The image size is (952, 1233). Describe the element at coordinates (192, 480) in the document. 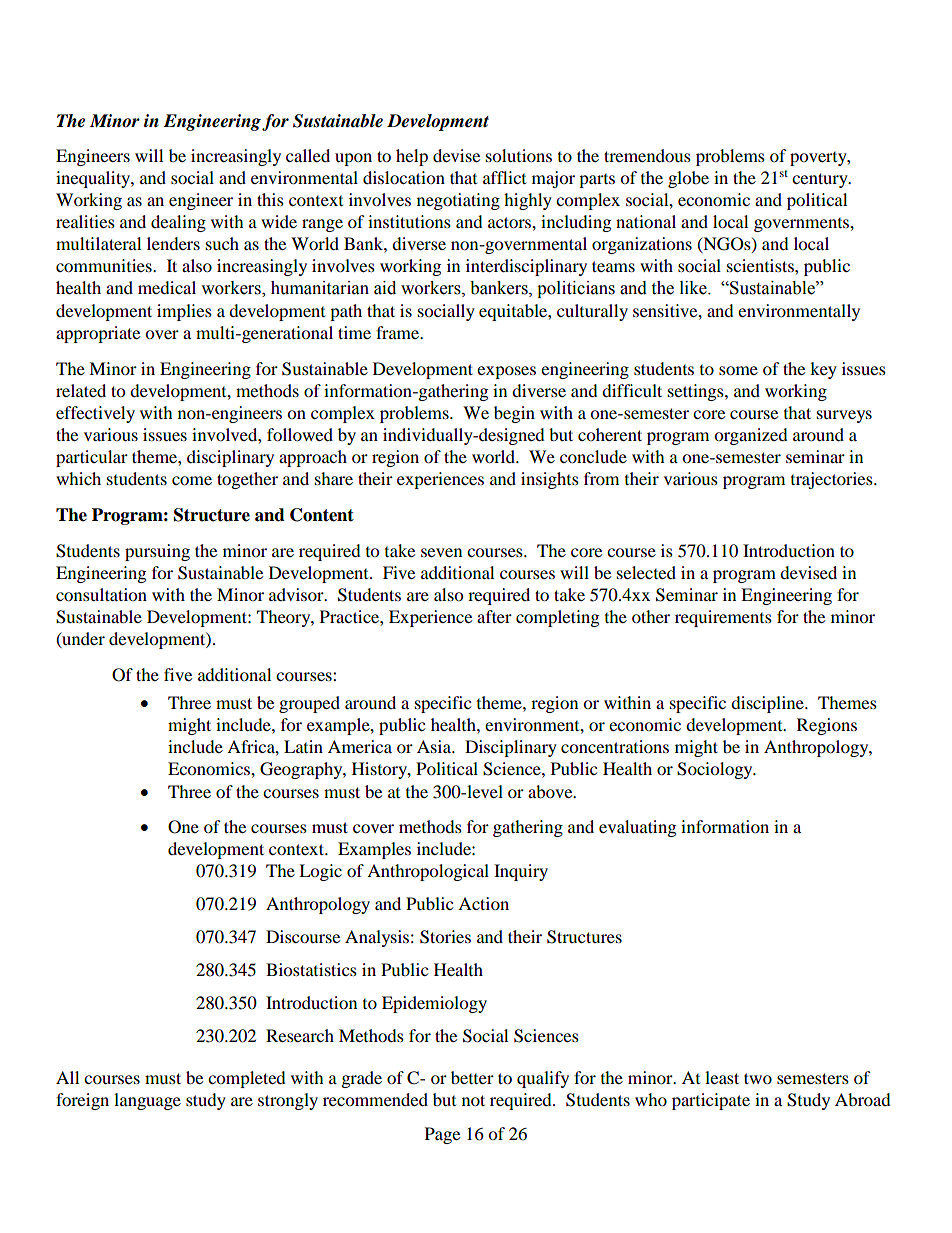

I see `come` at that location.
